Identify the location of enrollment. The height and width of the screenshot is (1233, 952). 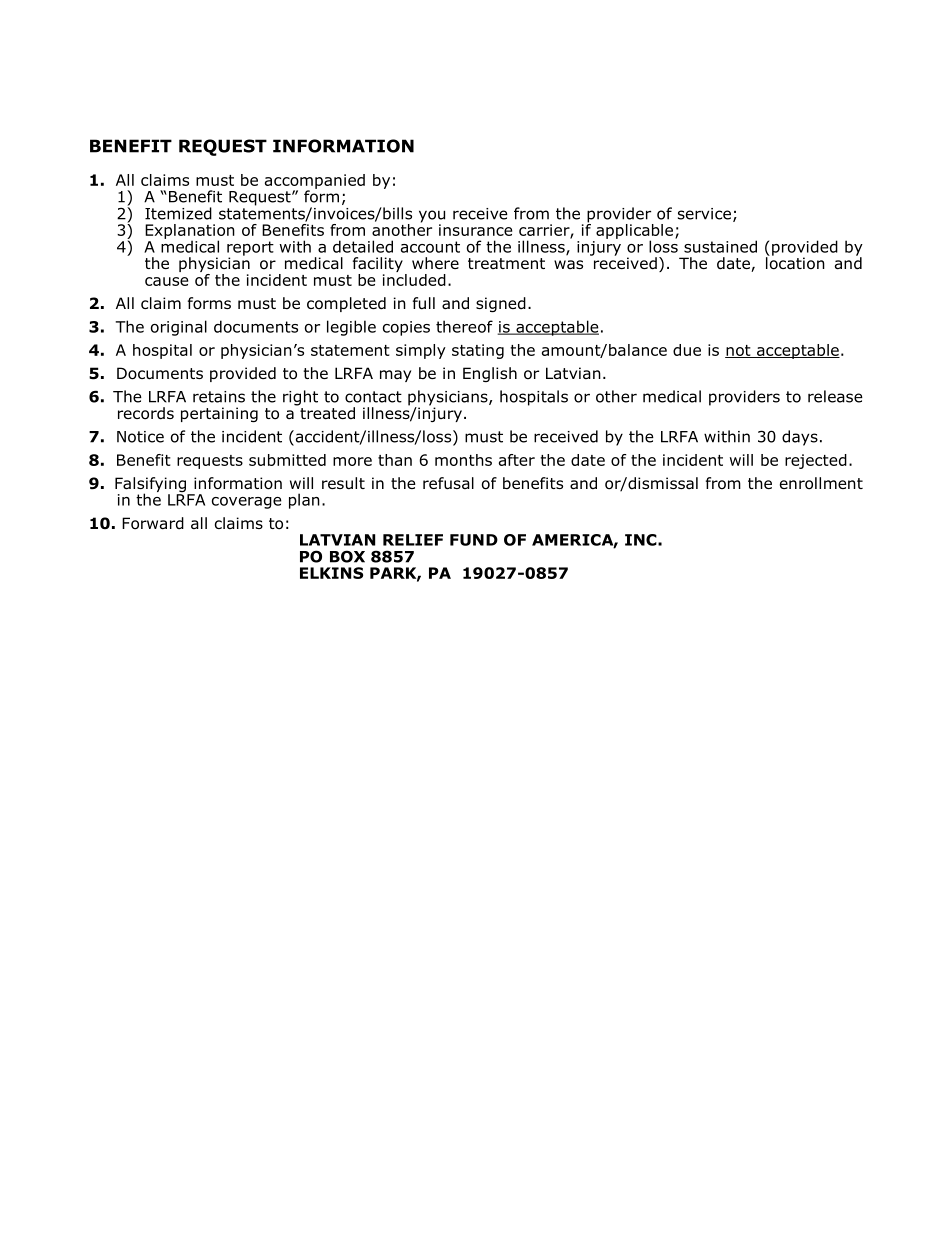
(821, 483).
